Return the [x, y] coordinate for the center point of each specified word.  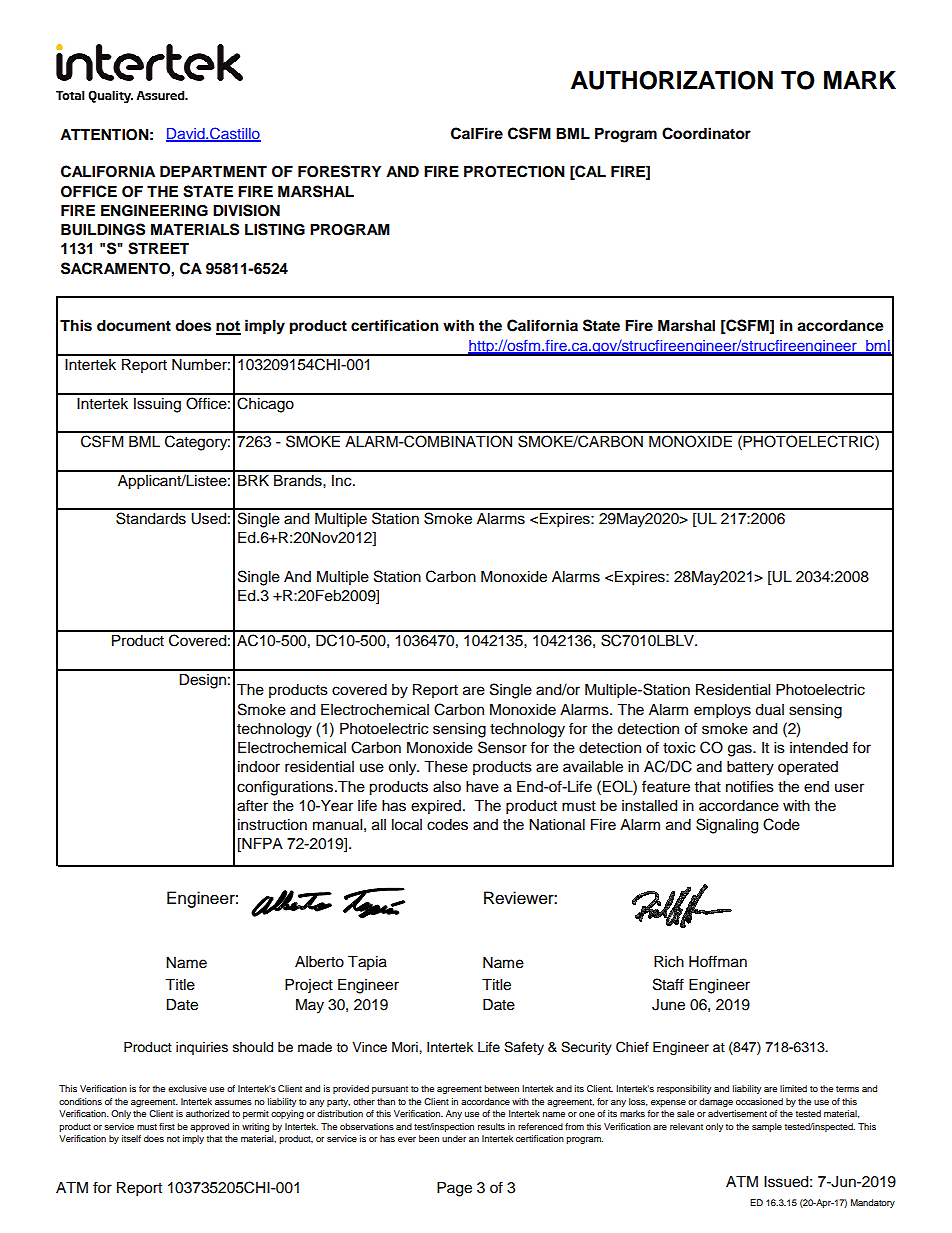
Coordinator [706, 133]
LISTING [275, 229]
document [134, 326]
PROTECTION [514, 171]
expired [436, 807]
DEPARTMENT [213, 171]
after [252, 805]
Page [454, 1189]
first [167, 1126]
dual [769, 710]
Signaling [727, 826]
